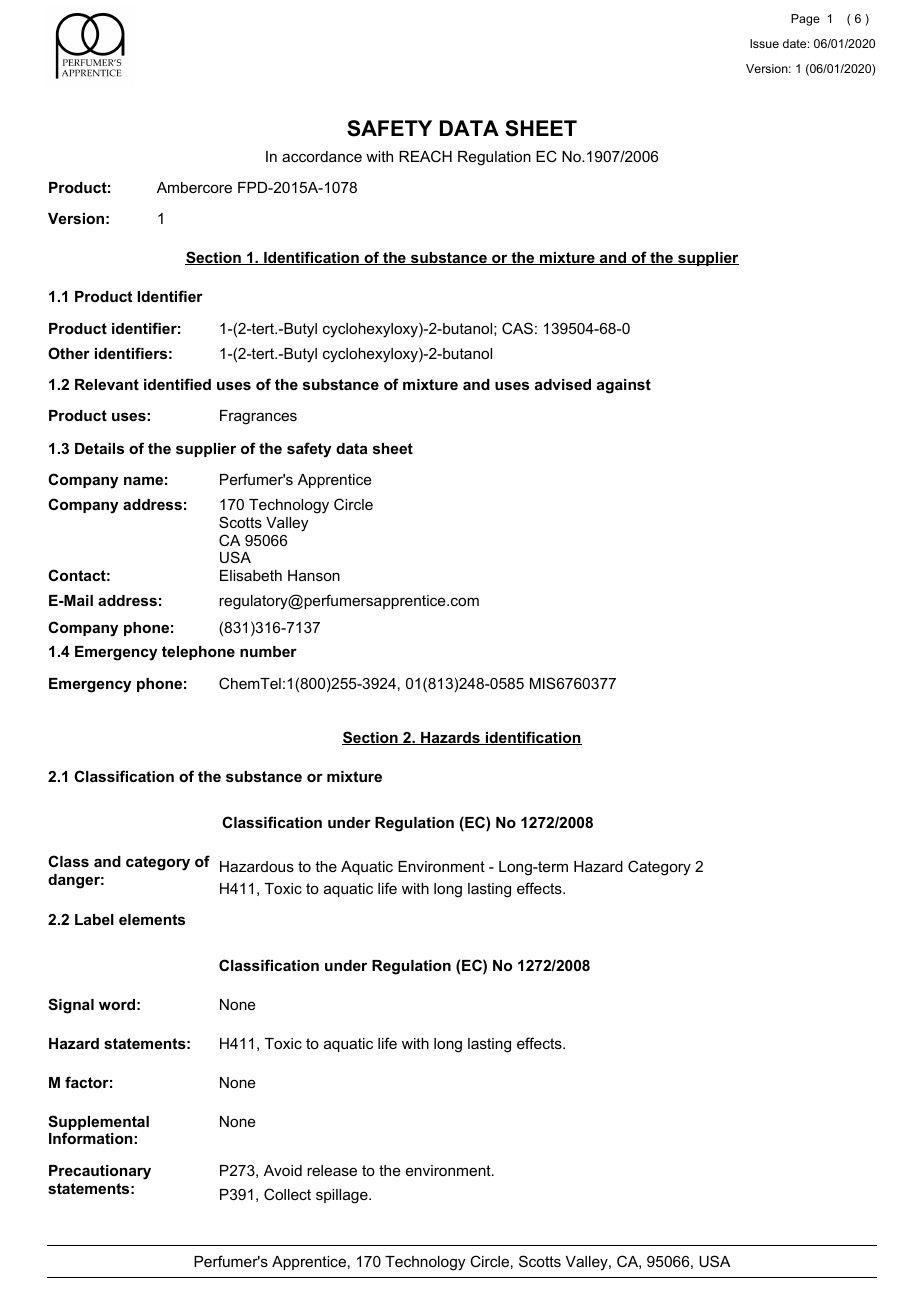  Describe the element at coordinates (322, 156) in the document. I see `accordance` at that location.
